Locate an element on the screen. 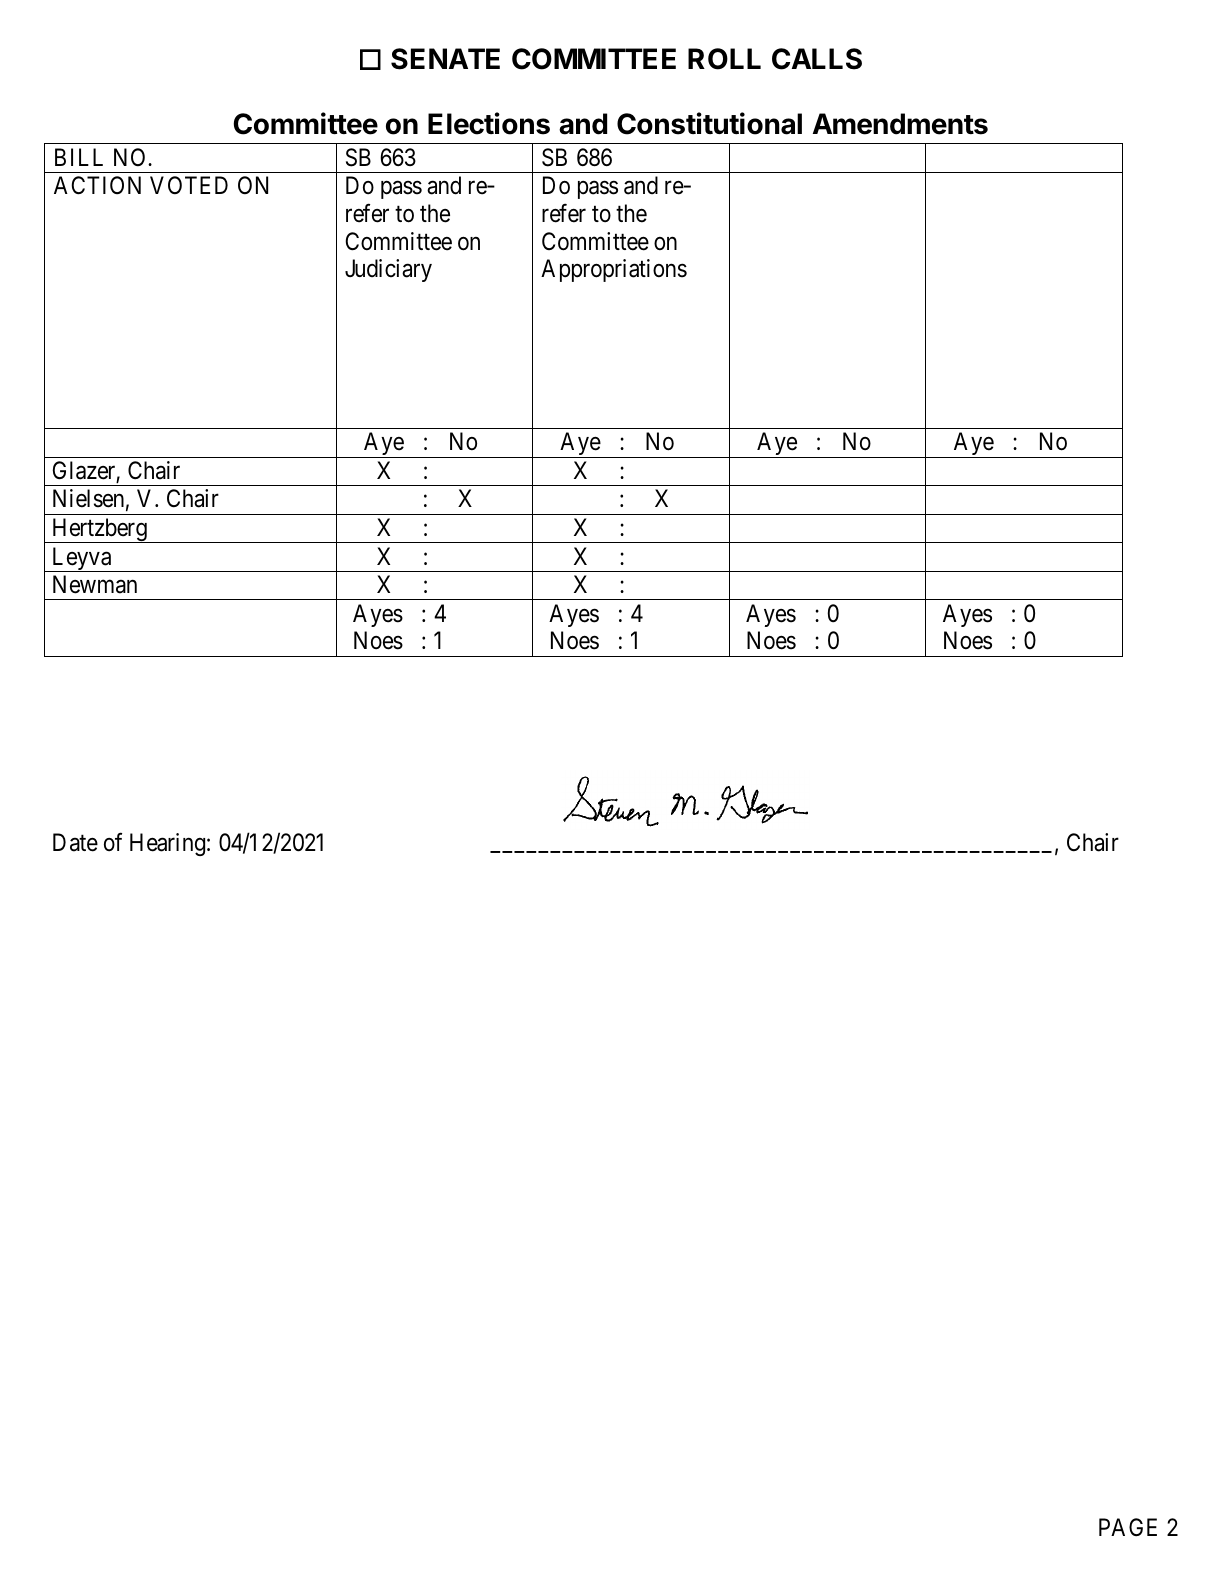 This screenshot has height=1582, width=1222. VOTED is located at coordinates (189, 185).
